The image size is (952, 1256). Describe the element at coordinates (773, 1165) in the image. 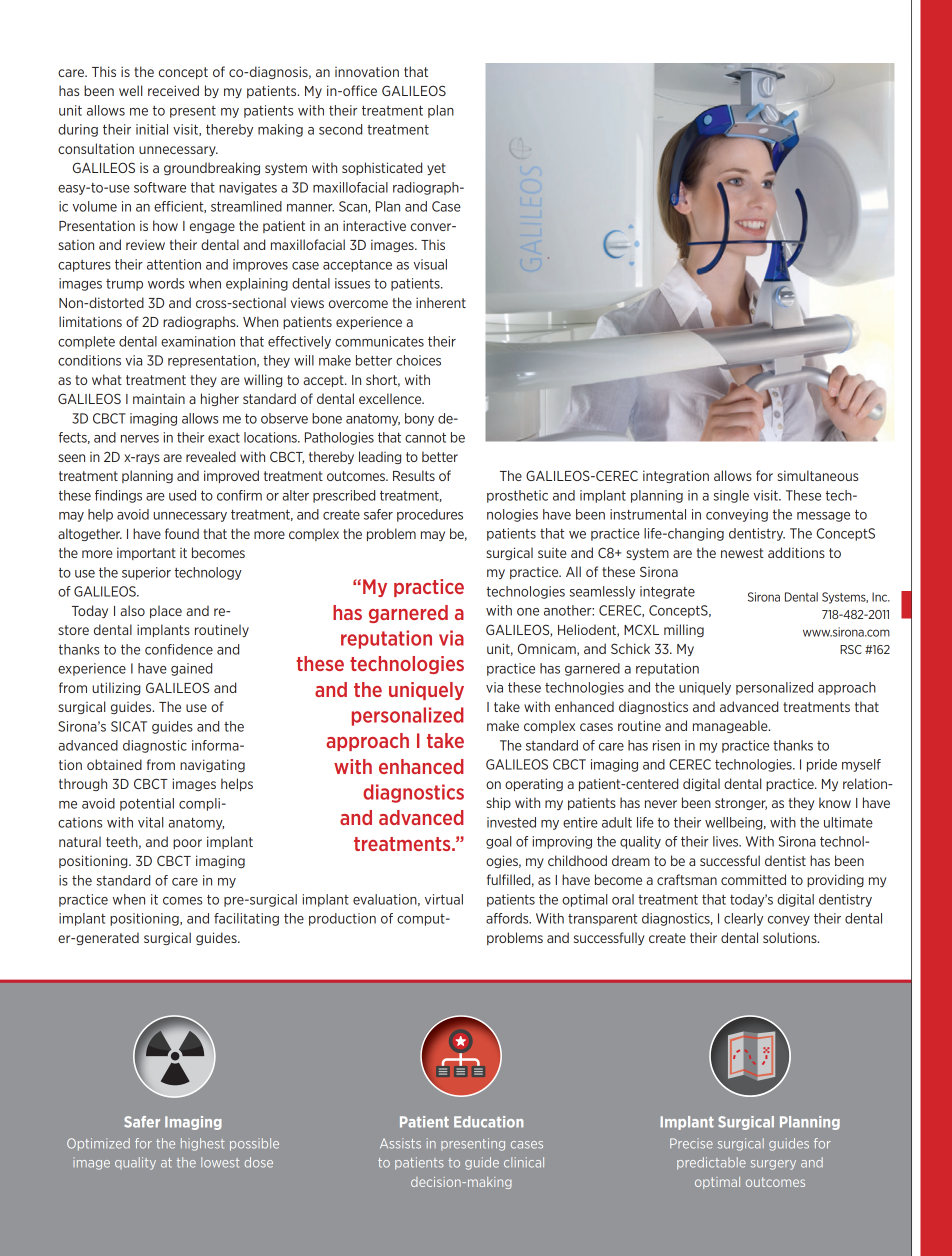

I see `surgery` at that location.
